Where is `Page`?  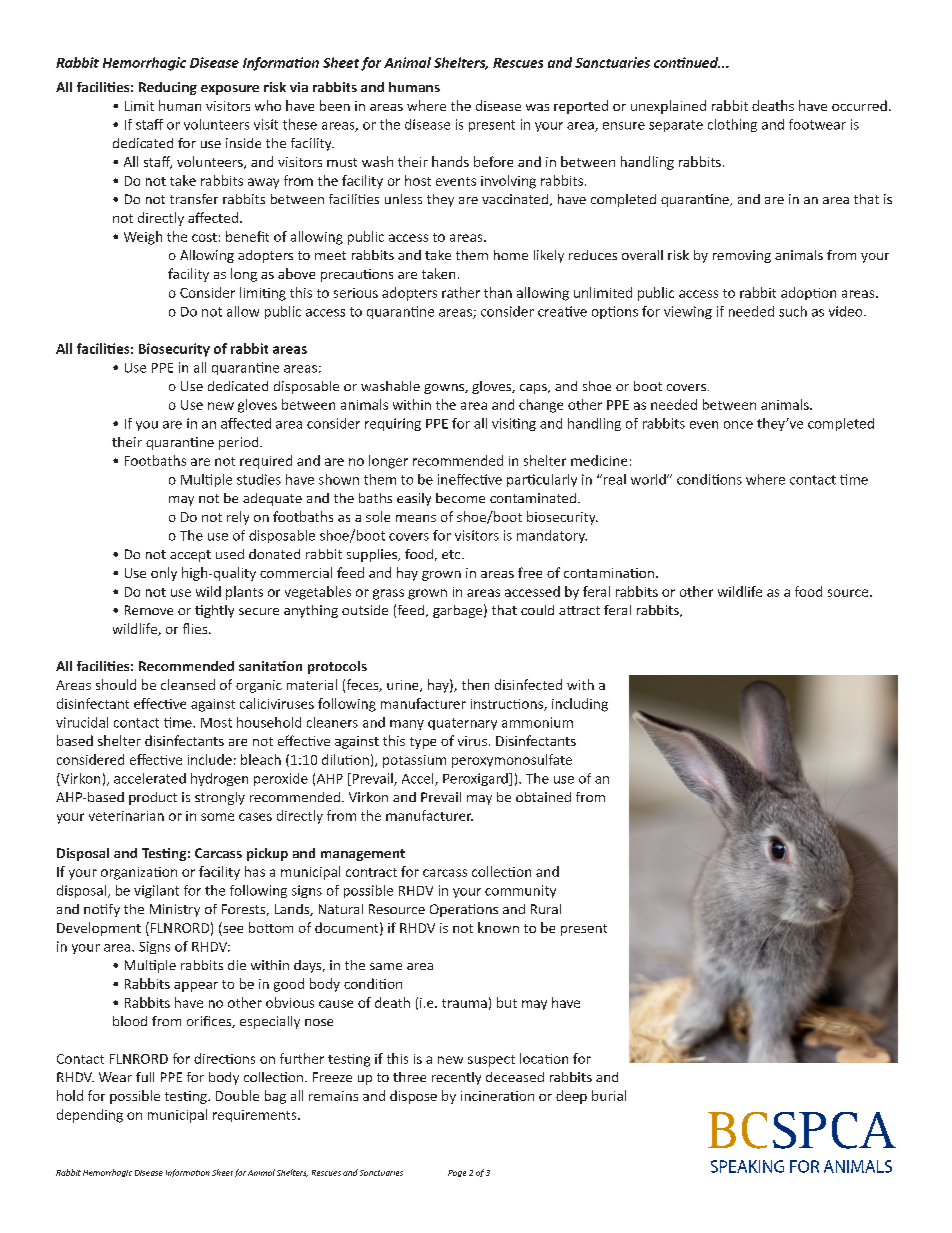 Page is located at coordinates (457, 1173).
